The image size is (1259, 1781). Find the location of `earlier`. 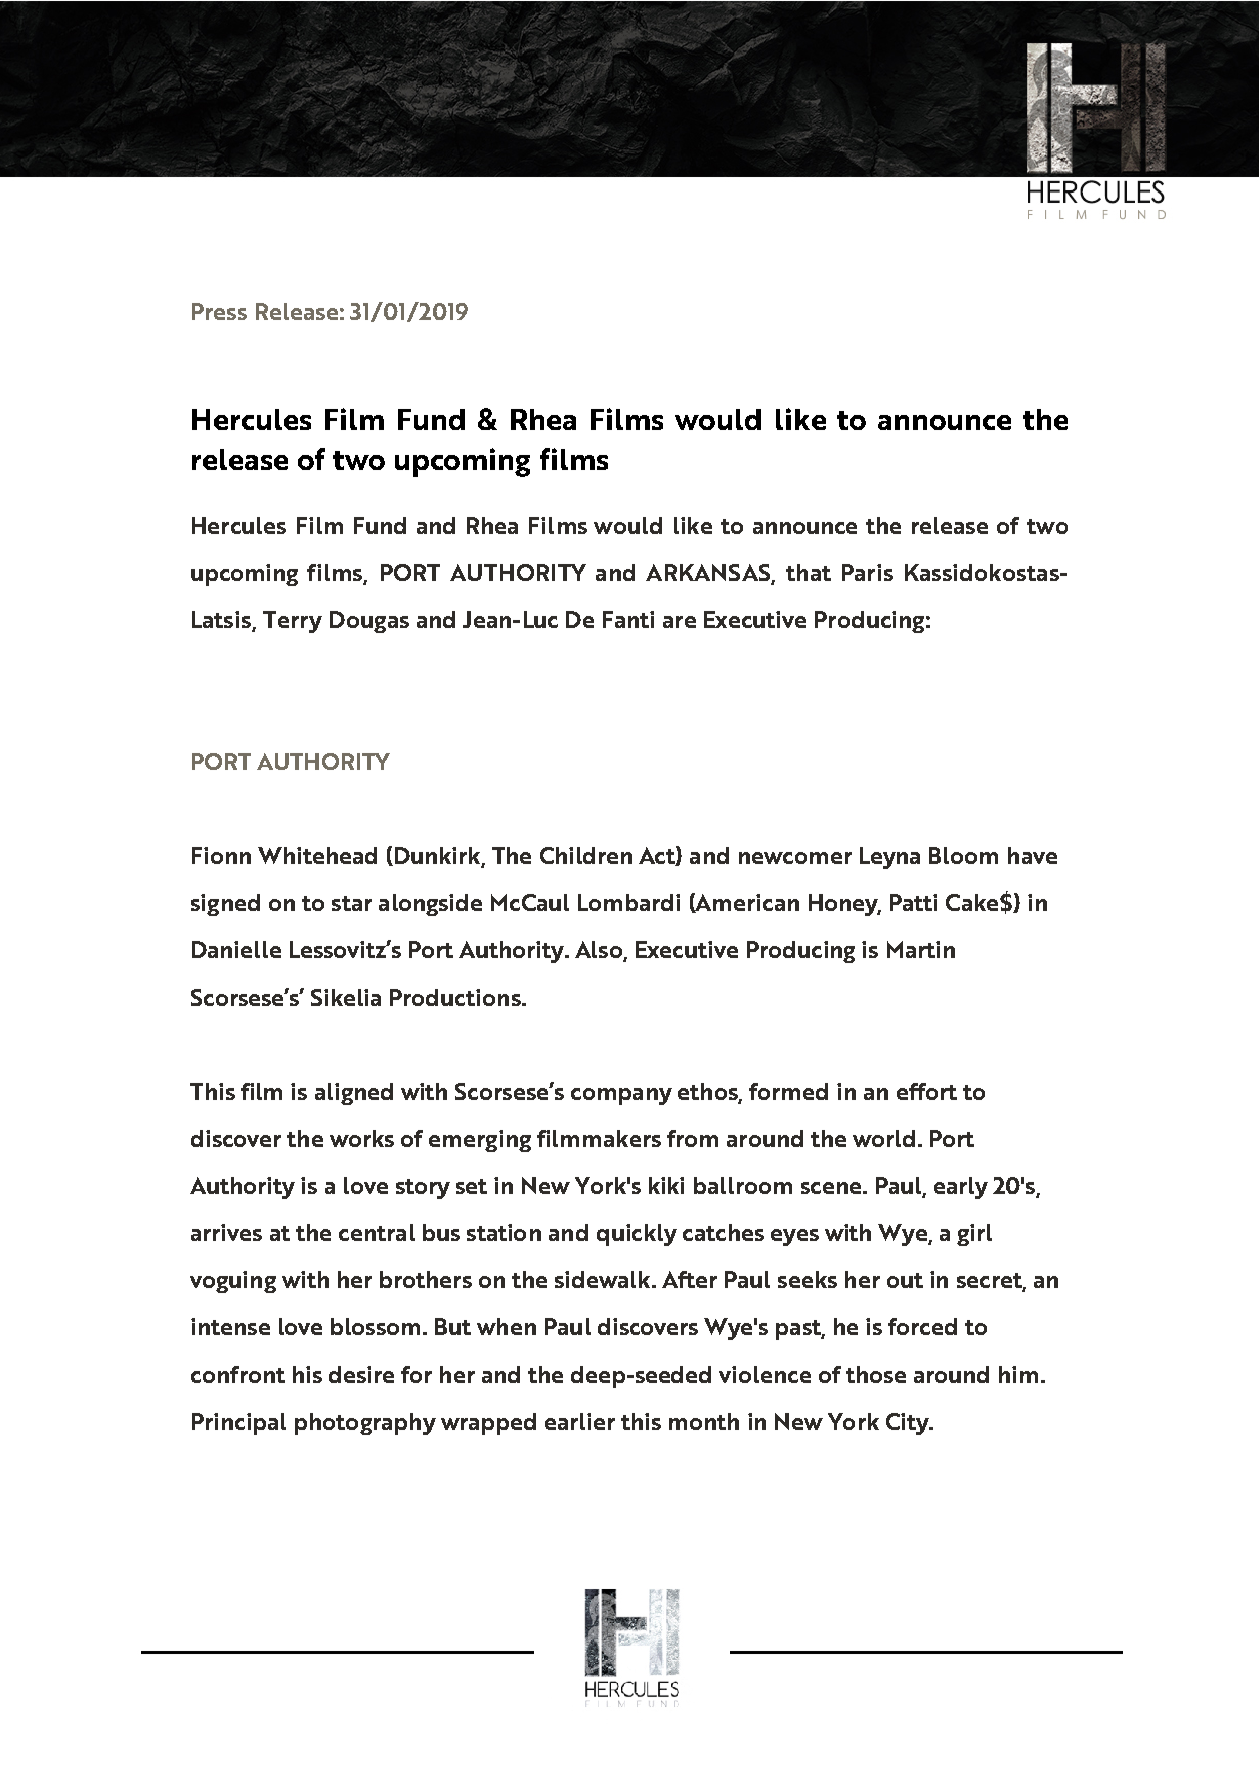

earlier is located at coordinates (580, 1421).
